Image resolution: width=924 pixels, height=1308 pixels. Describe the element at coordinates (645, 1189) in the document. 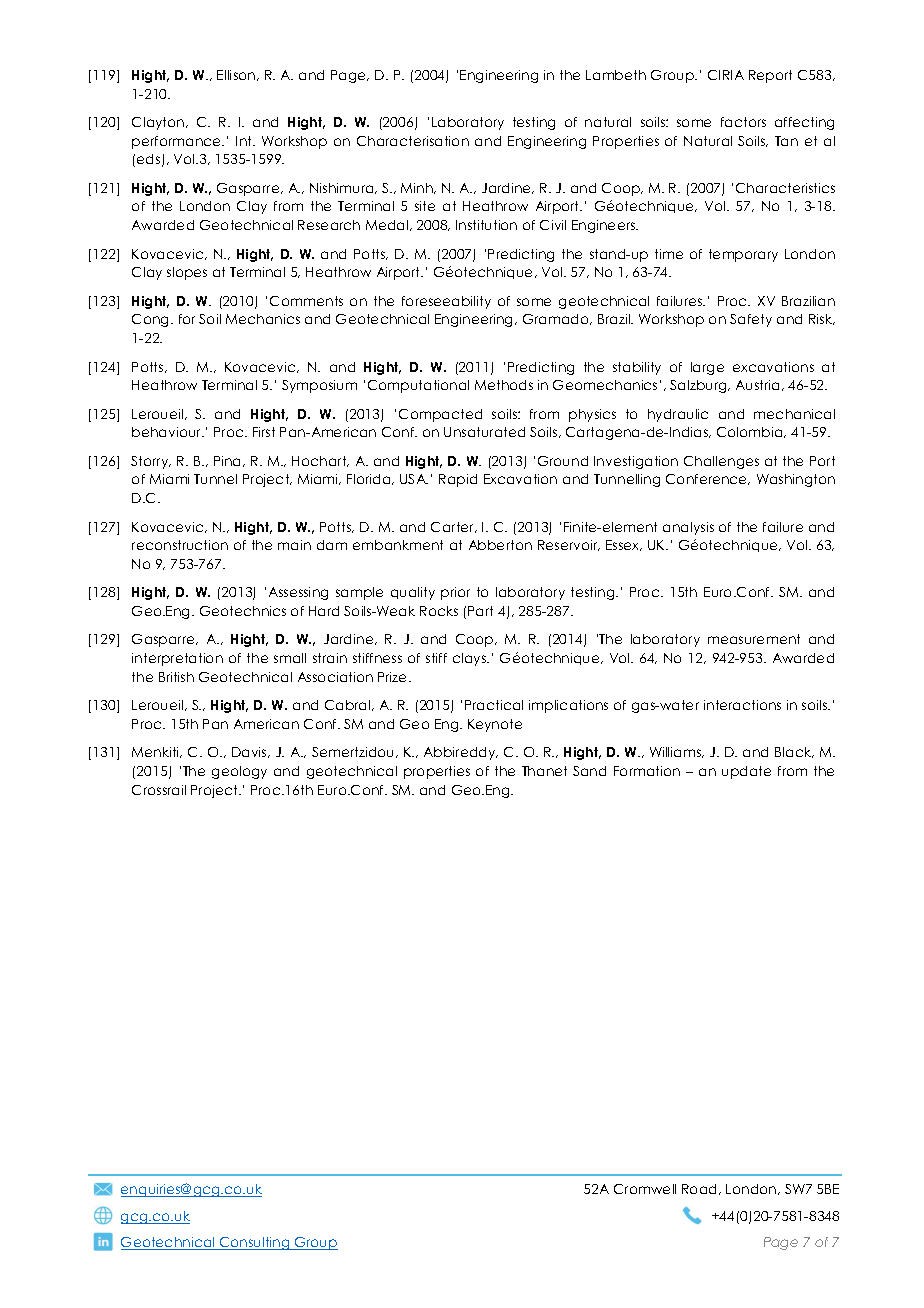

I see `Cromwell` at that location.
